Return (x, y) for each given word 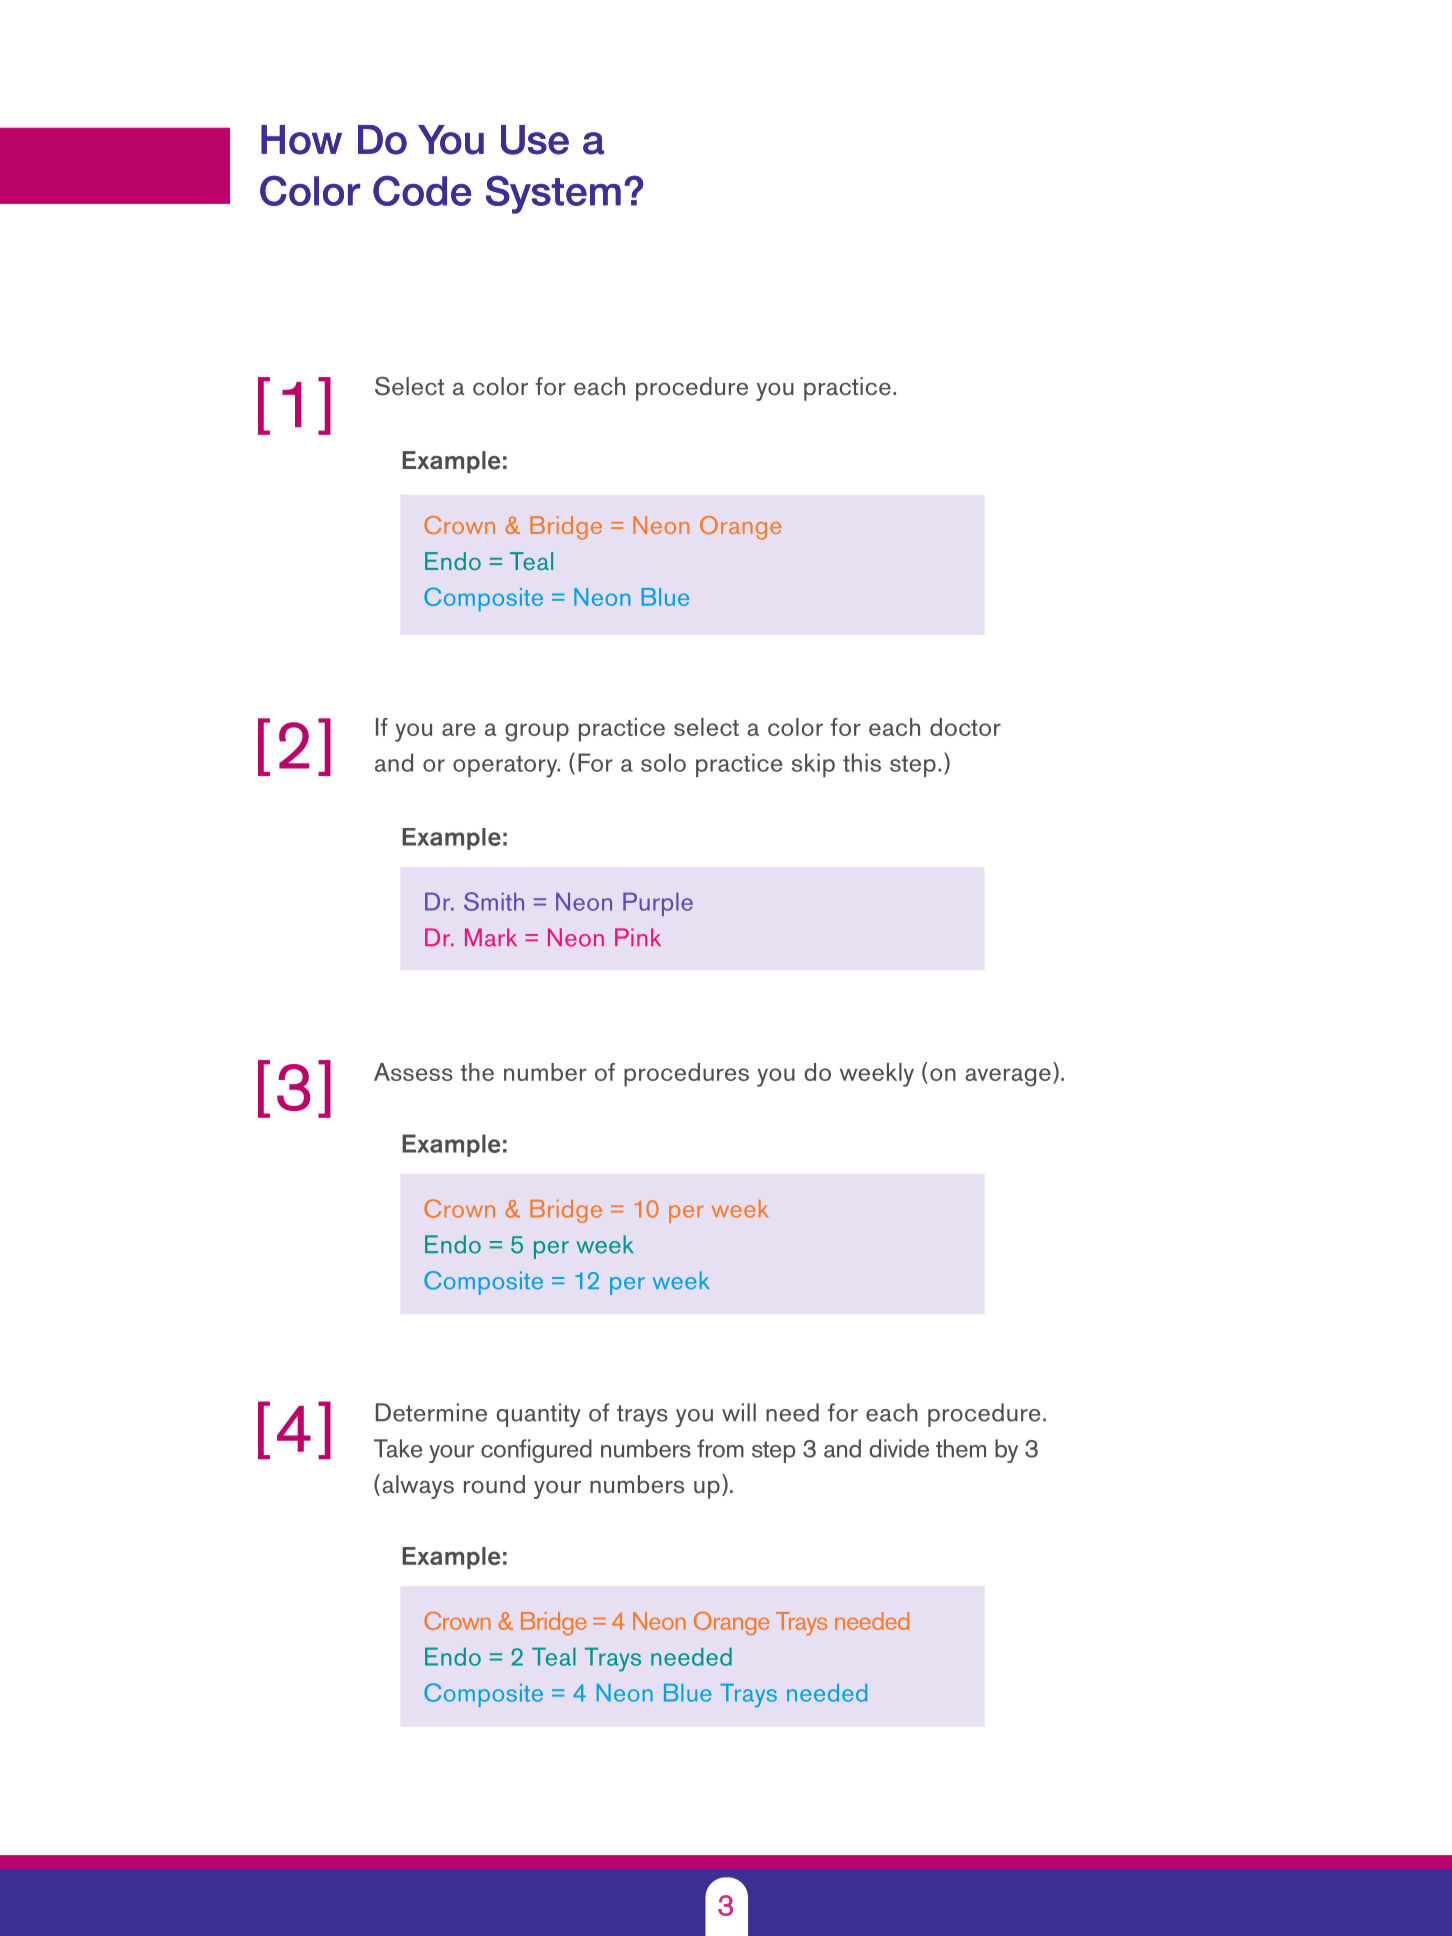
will (739, 1412)
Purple (658, 904)
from (720, 1448)
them (961, 1448)
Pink (638, 937)
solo (663, 762)
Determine (431, 1412)
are (459, 729)
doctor (965, 727)
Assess (413, 1072)
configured (536, 1451)
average (1008, 1077)
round (494, 1484)
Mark (491, 937)
